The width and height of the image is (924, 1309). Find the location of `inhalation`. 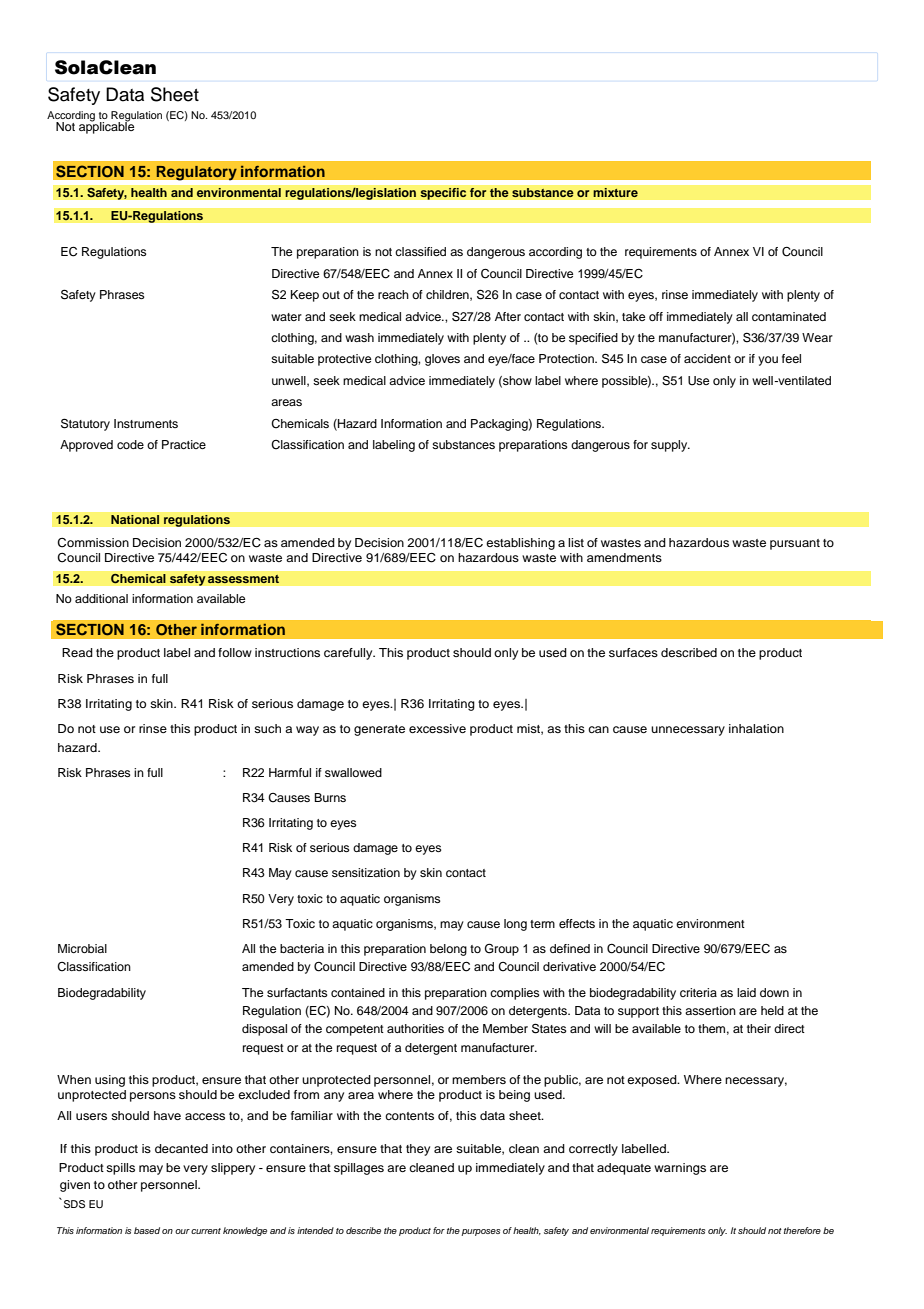

inhalation is located at coordinates (756, 728).
